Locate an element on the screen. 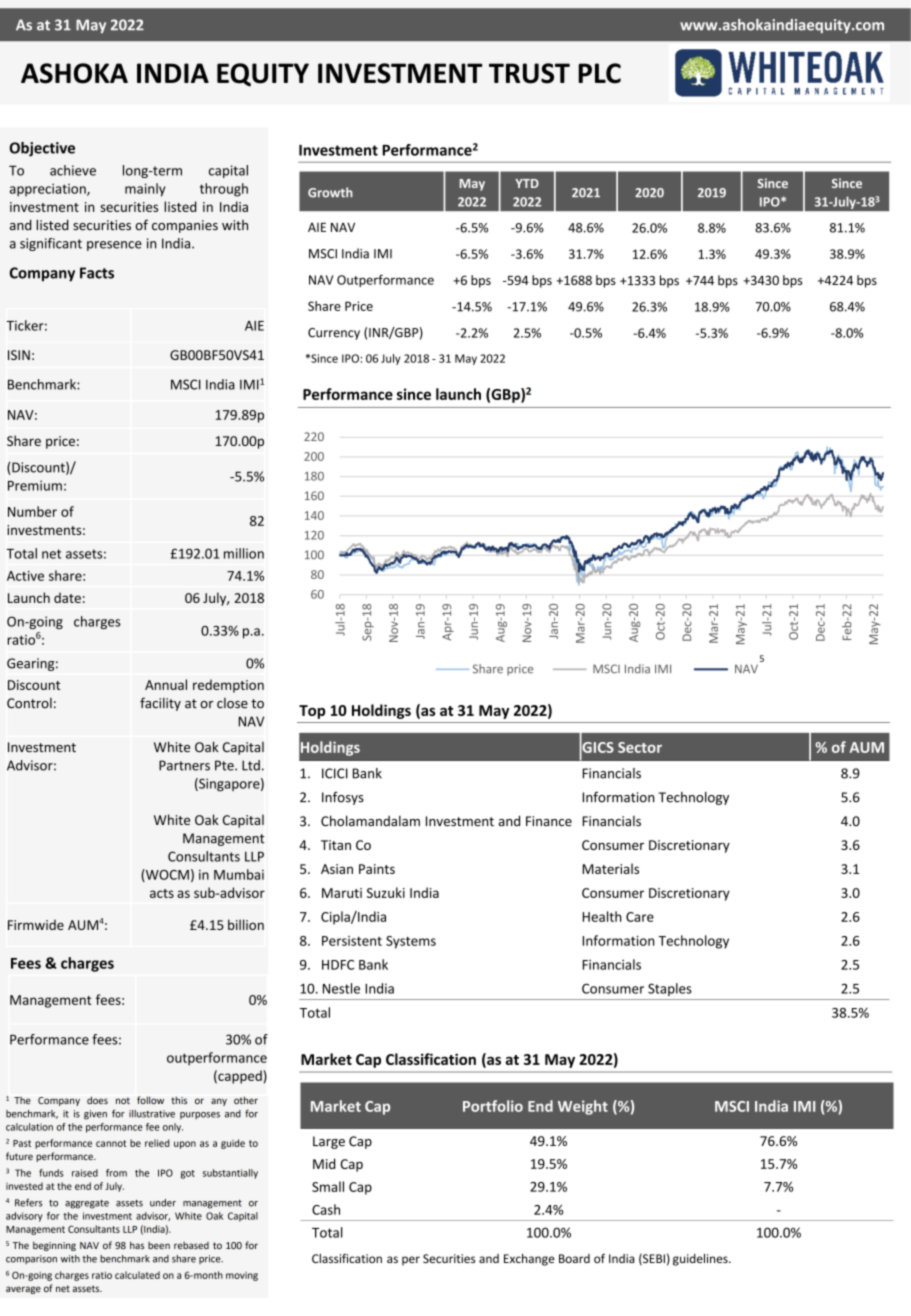  Sector is located at coordinates (640, 747).
